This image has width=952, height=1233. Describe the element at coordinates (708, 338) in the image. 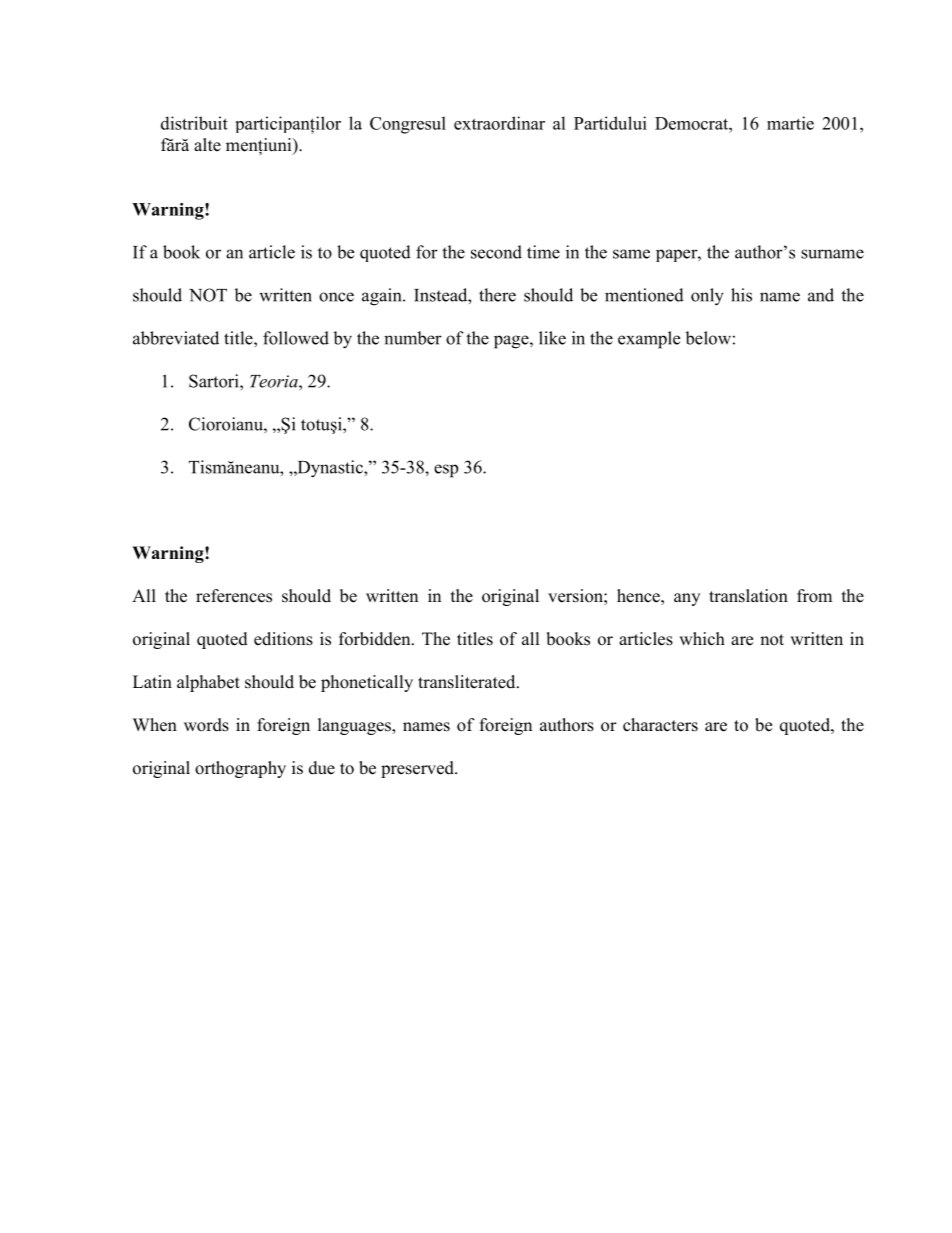

I see `below` at that location.
